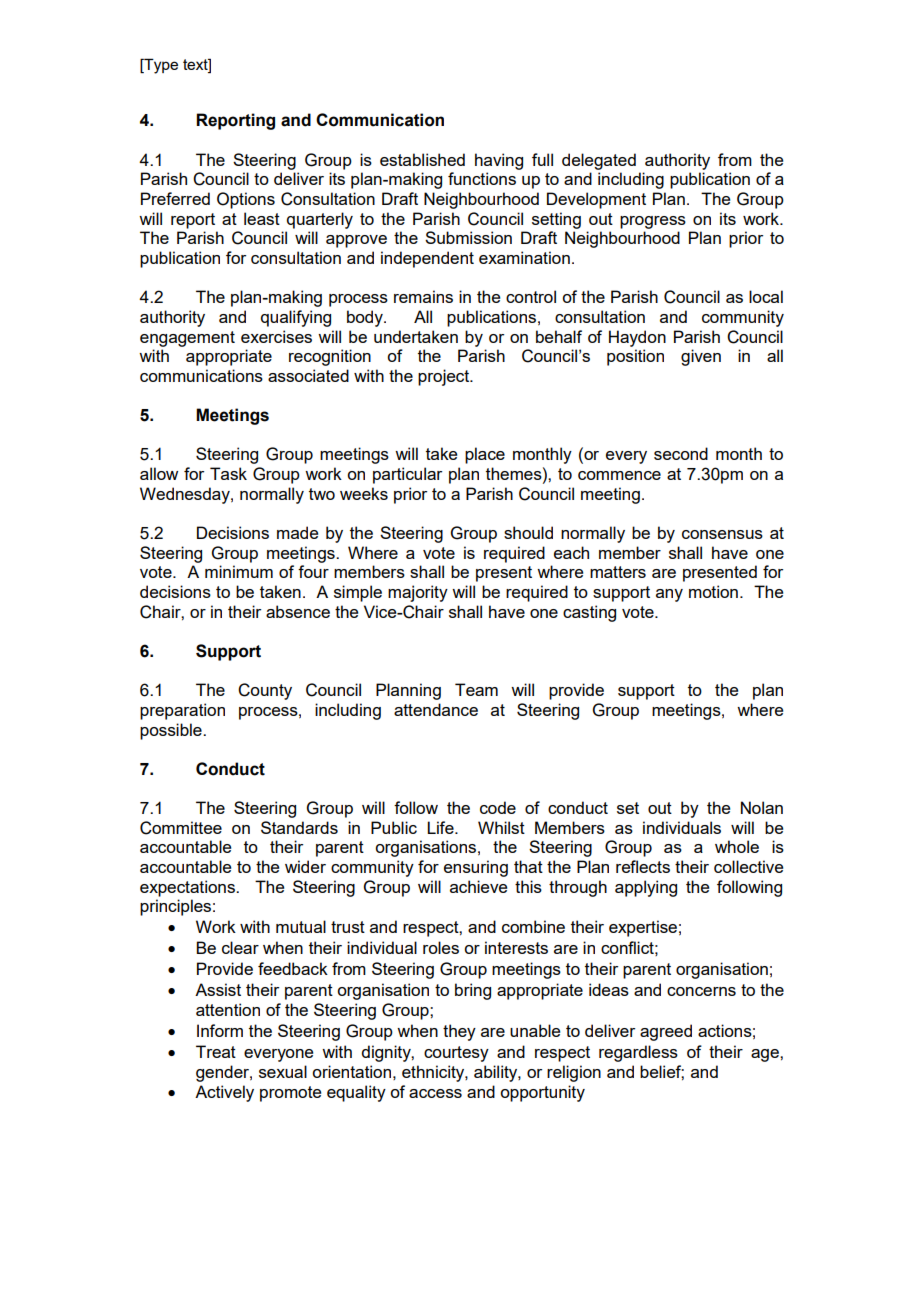  I want to click on project, so click(445, 377).
